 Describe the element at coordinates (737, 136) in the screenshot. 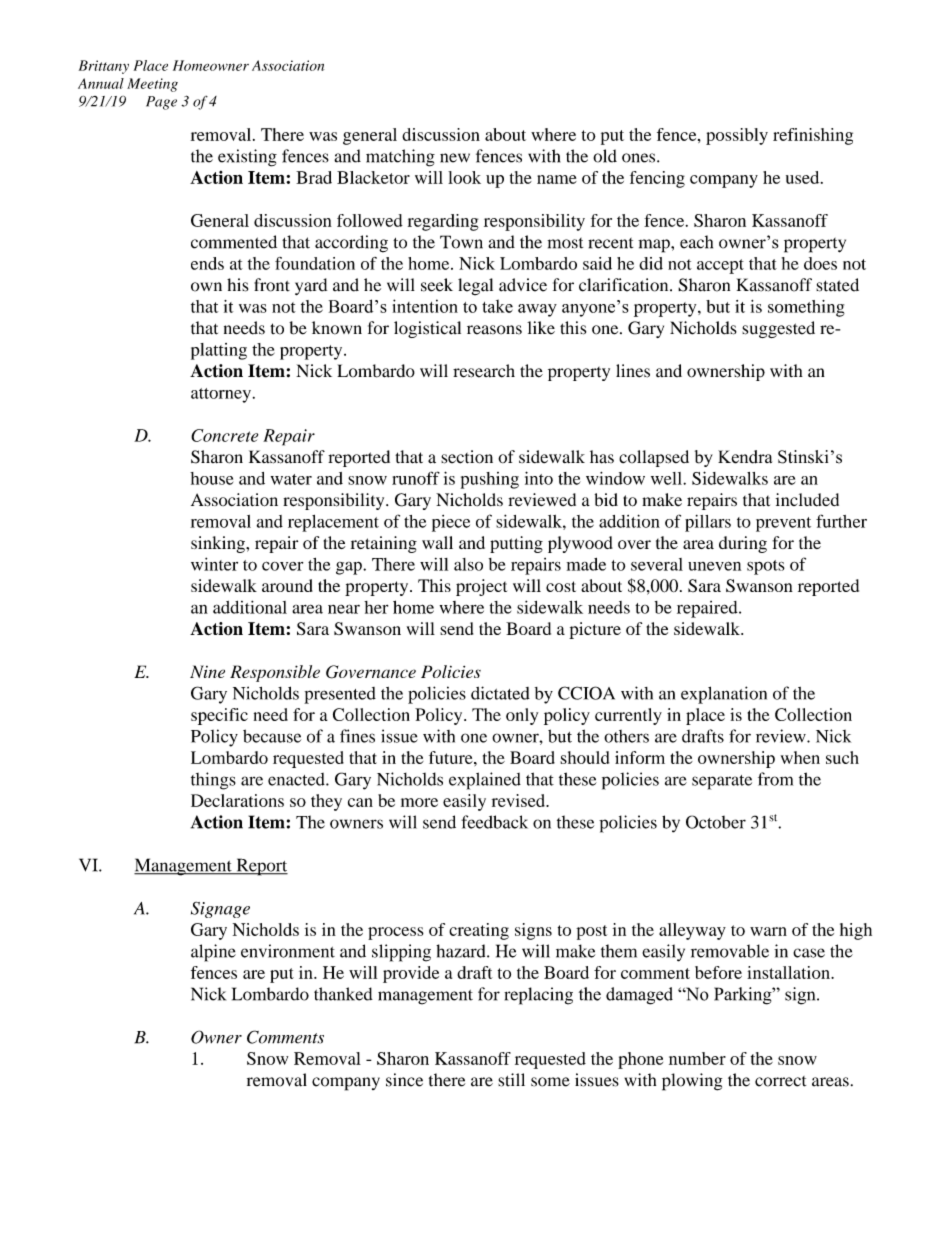

I see `possibly` at that location.
